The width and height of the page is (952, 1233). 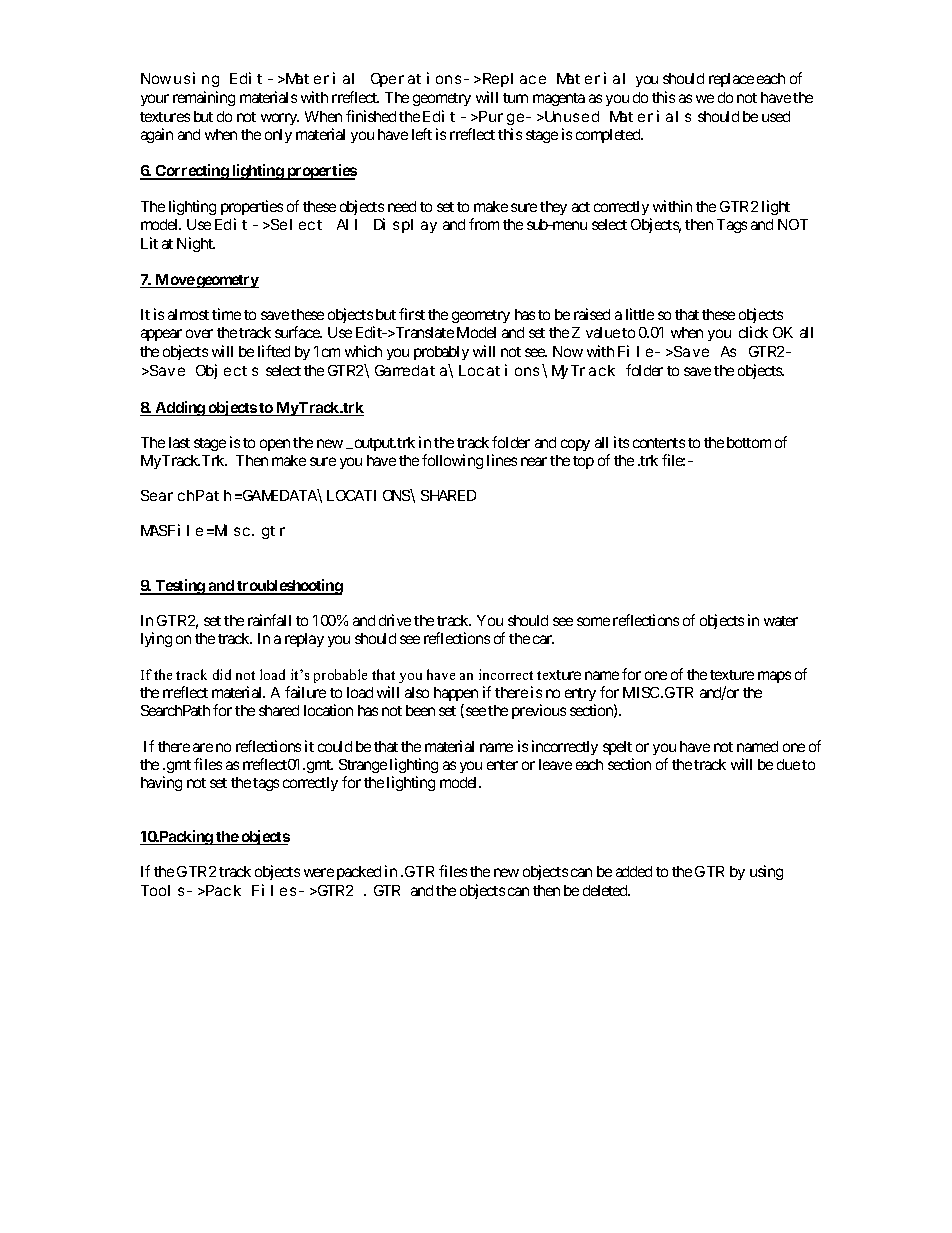 What do you see at coordinates (609, 136) in the page?
I see `completed` at bounding box center [609, 136].
